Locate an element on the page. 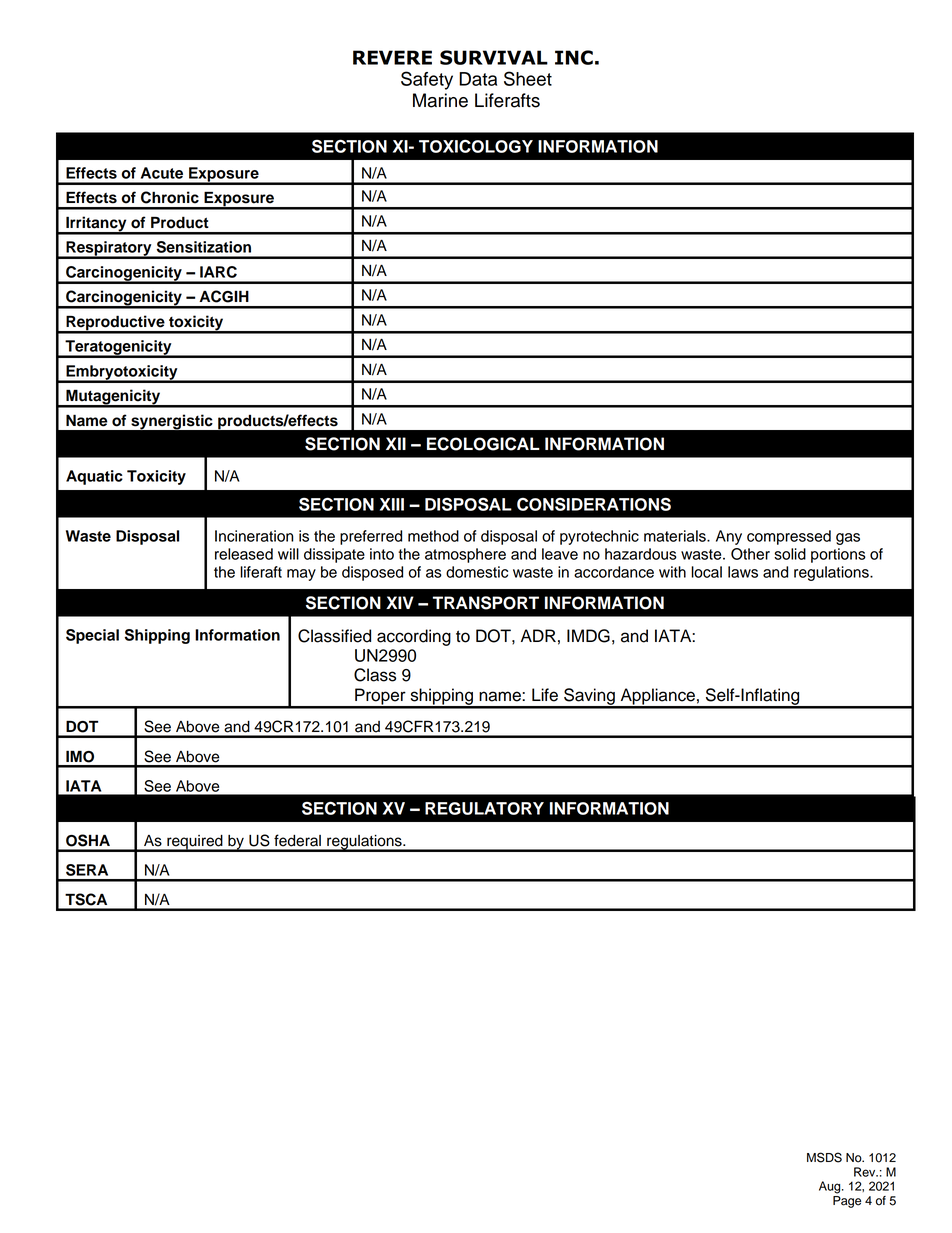  Sheet is located at coordinates (528, 78).
